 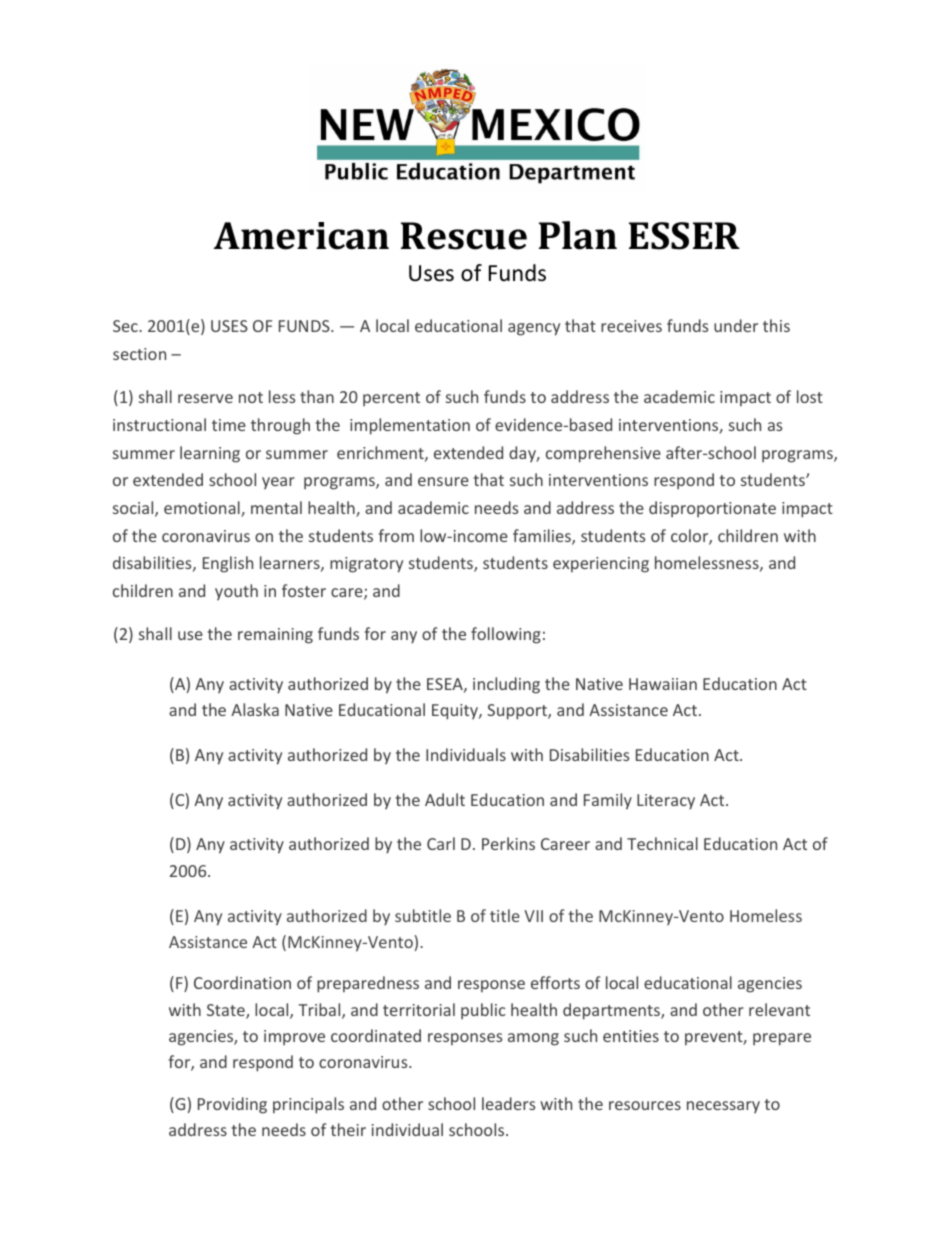 What do you see at coordinates (684, 236) in the page?
I see `ESSER` at bounding box center [684, 236].
